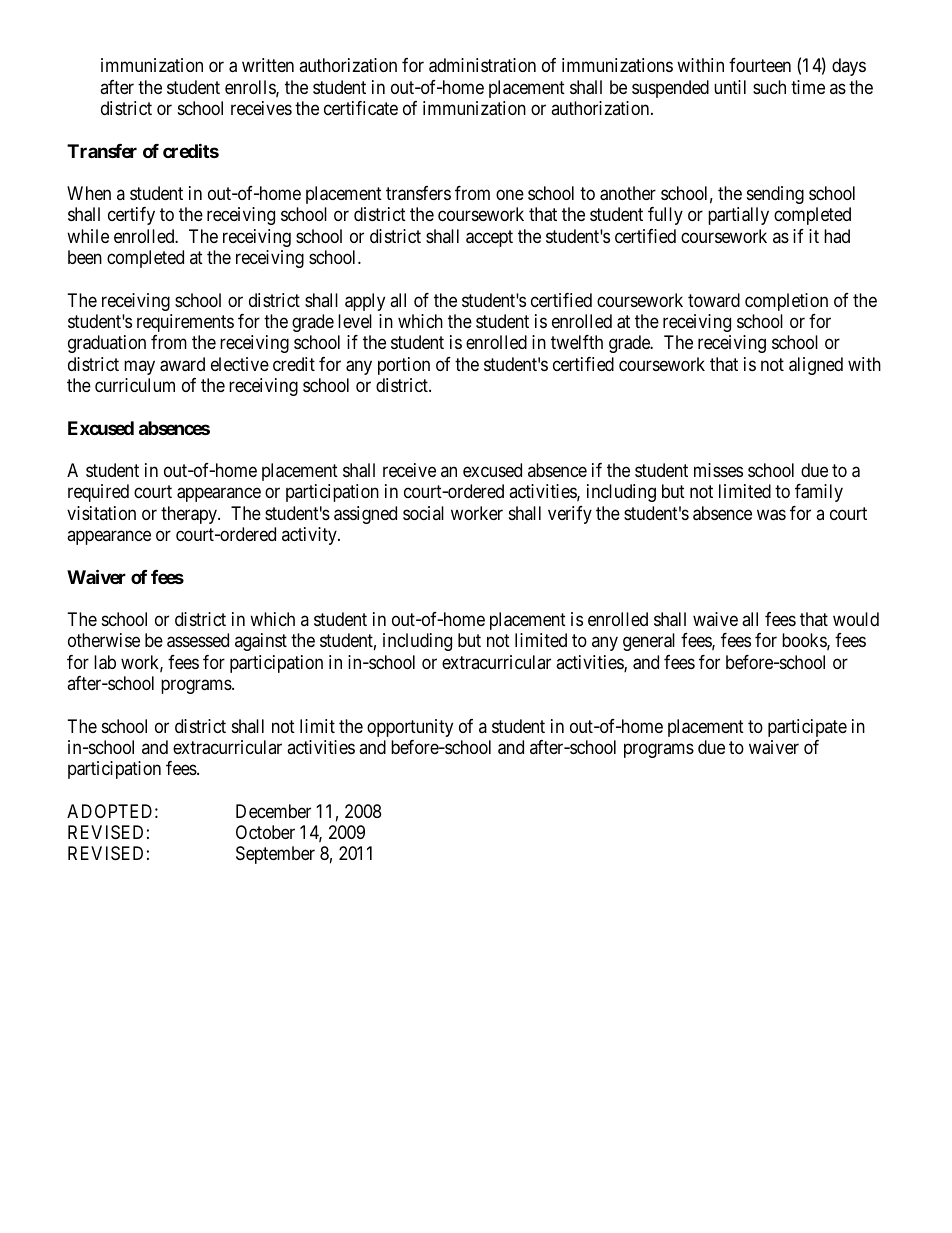 The image size is (952, 1233). I want to click on opportunity, so click(410, 728).
